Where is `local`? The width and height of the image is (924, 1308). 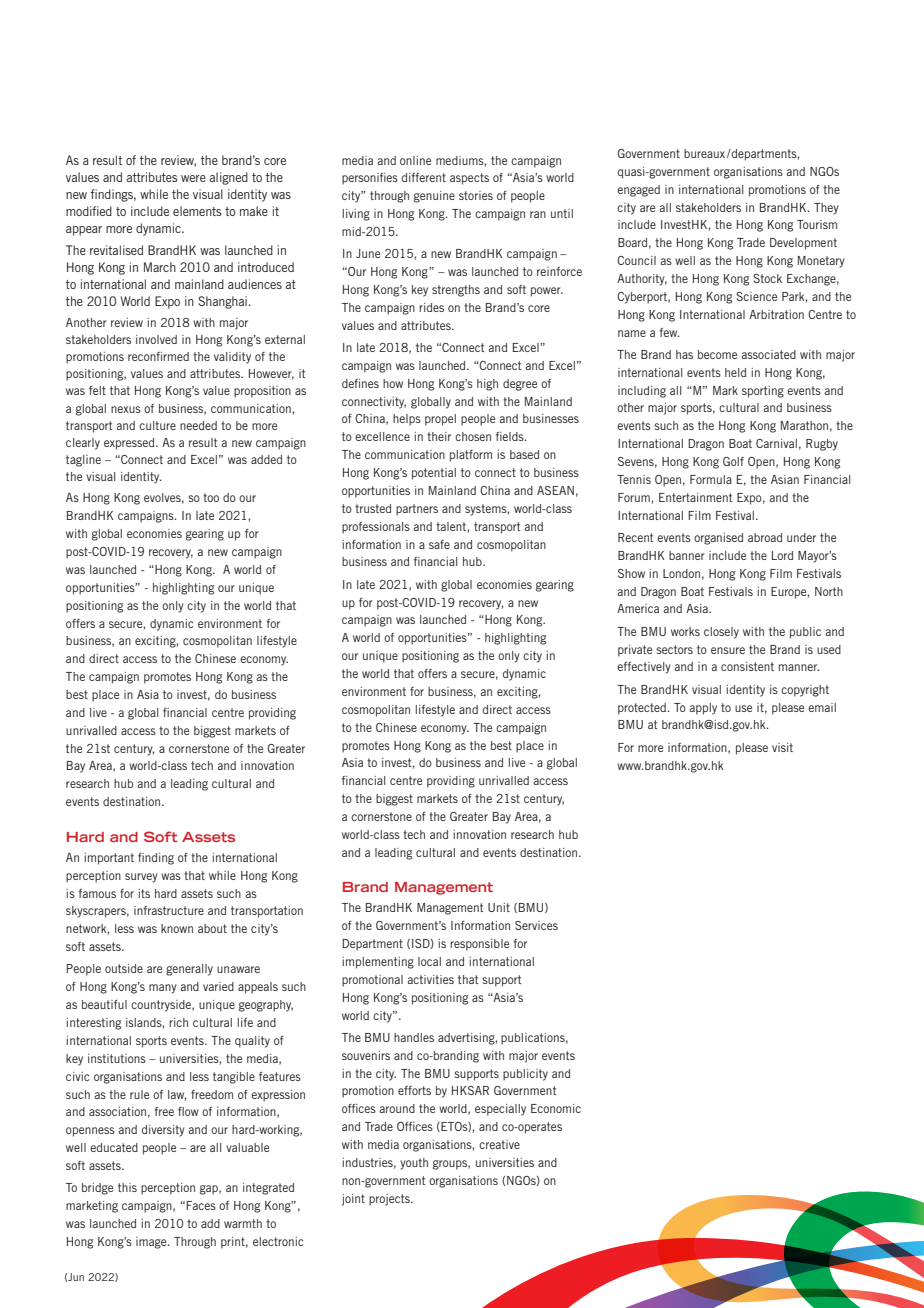
local is located at coordinates (429, 961).
